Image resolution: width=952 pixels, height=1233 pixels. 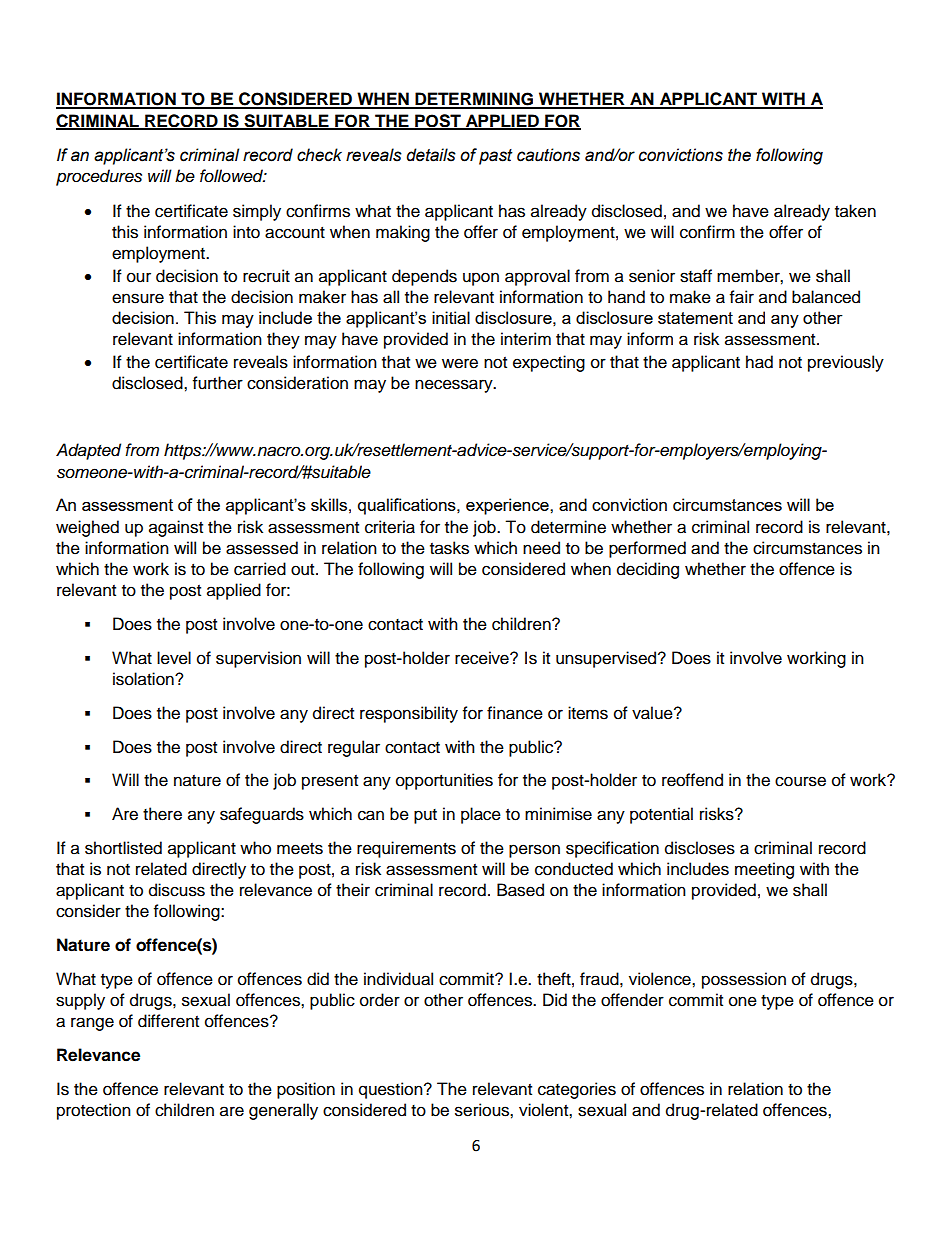 I want to click on DETERMINING, so click(x=474, y=100).
